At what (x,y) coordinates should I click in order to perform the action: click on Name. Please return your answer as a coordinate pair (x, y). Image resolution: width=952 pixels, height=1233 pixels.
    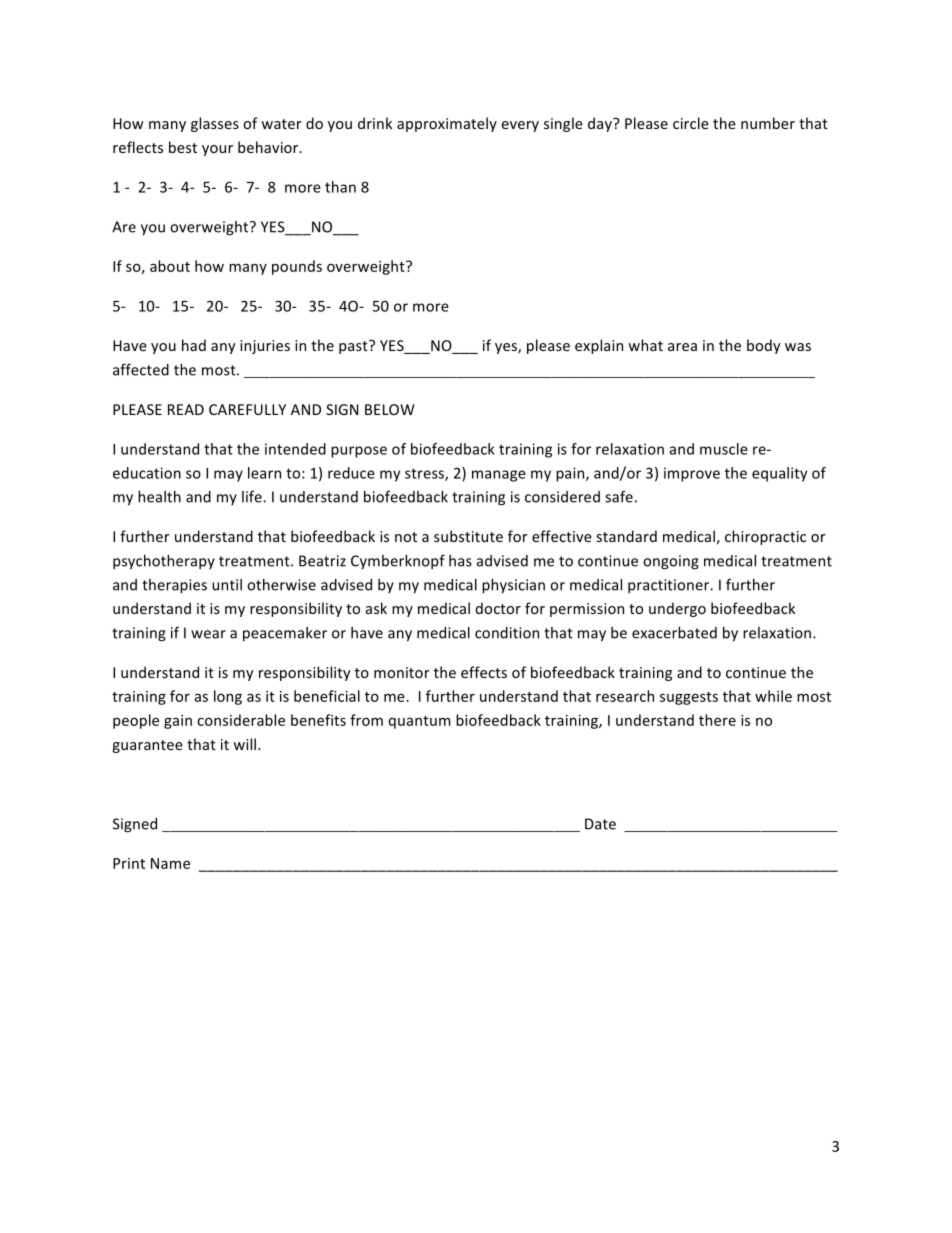
    Looking at the image, I should click on (170, 863).
